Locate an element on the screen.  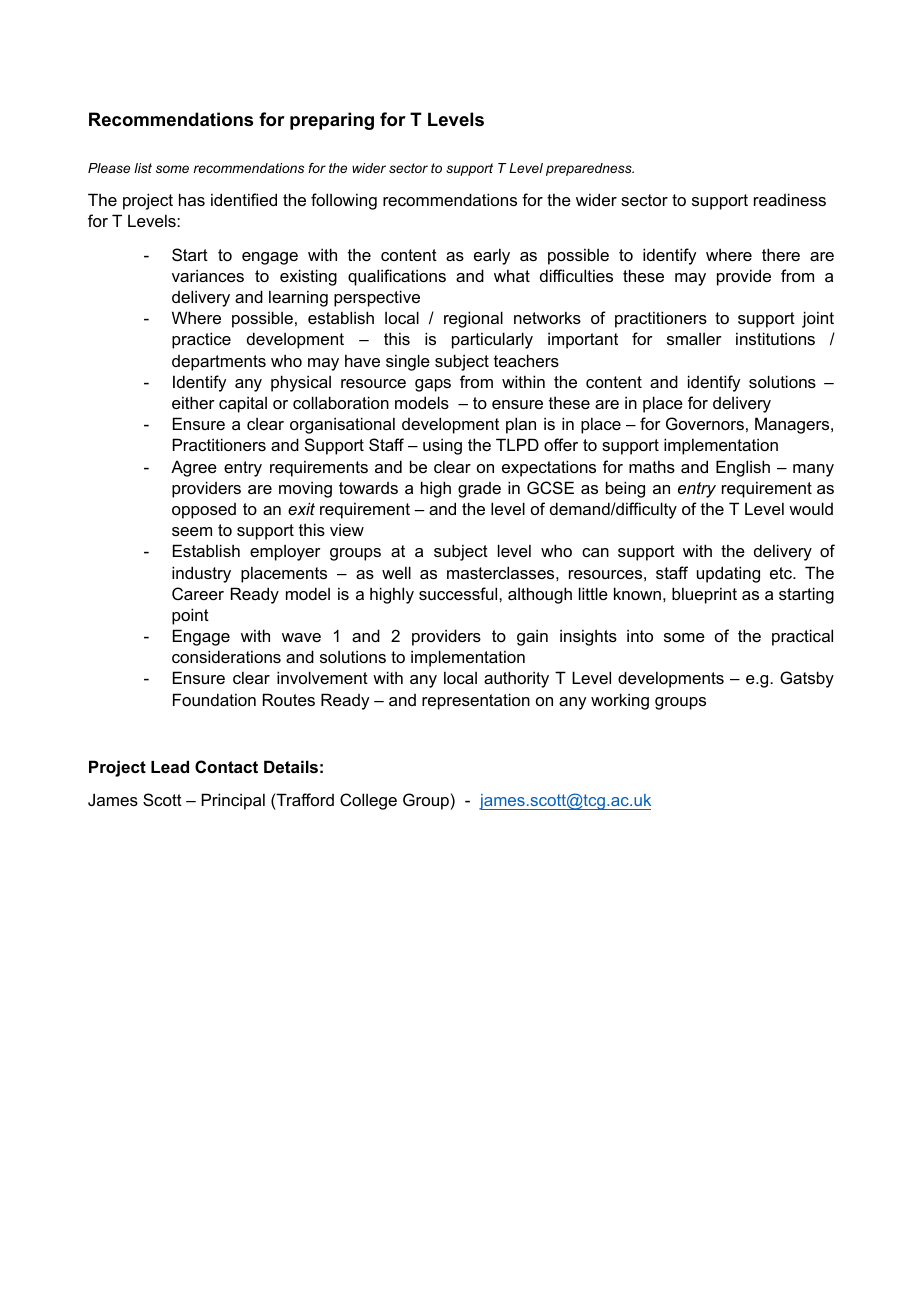
point is located at coordinates (190, 616).
